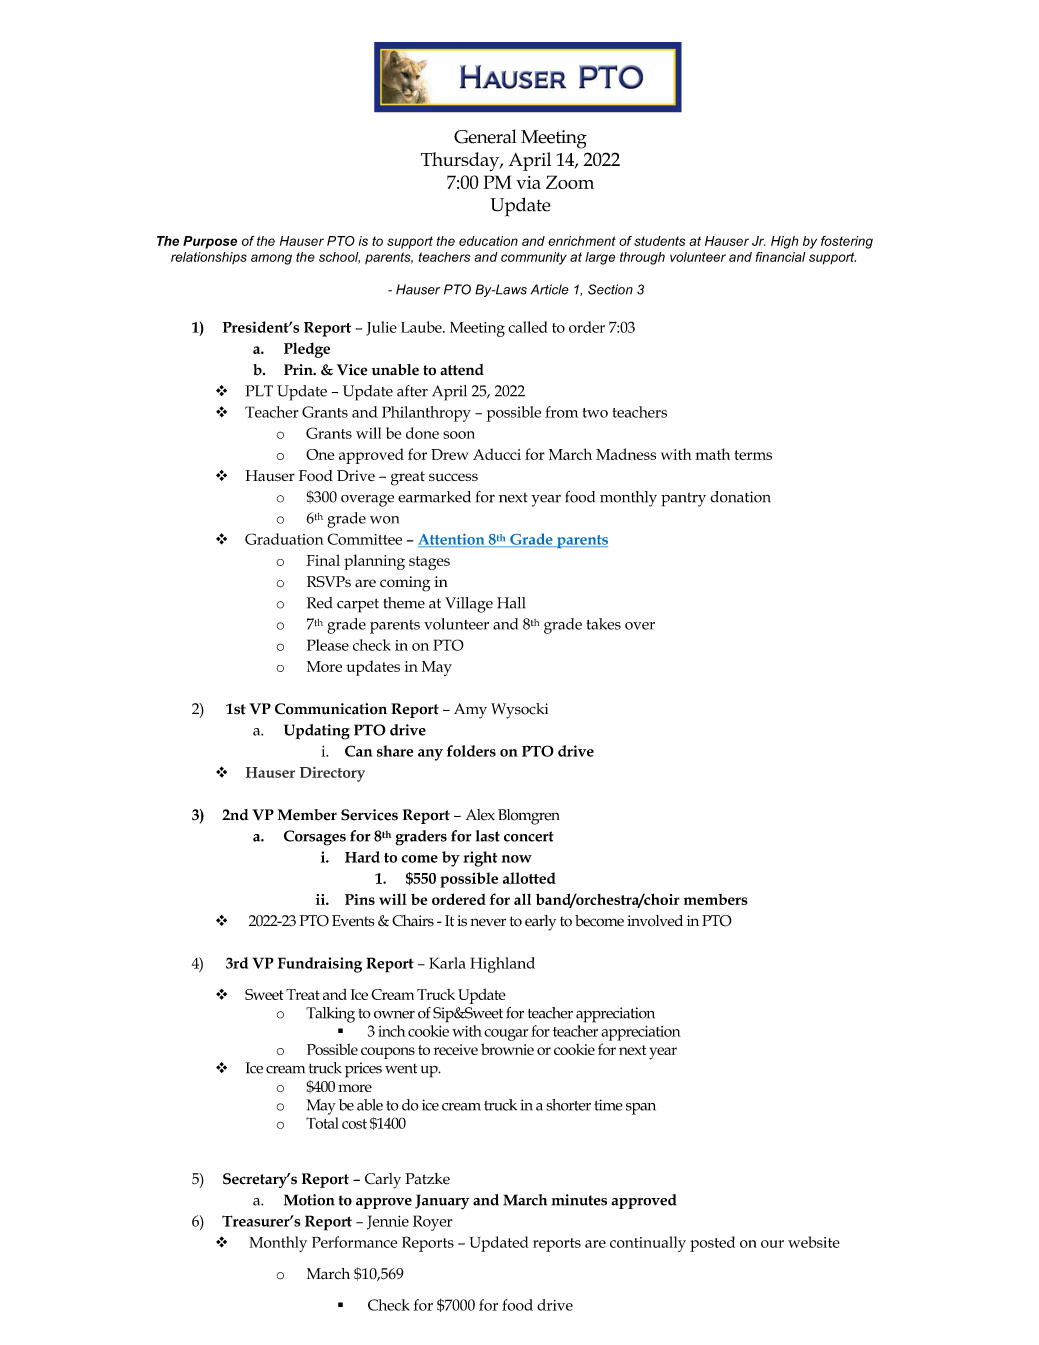  I want to click on financial, so click(781, 257).
